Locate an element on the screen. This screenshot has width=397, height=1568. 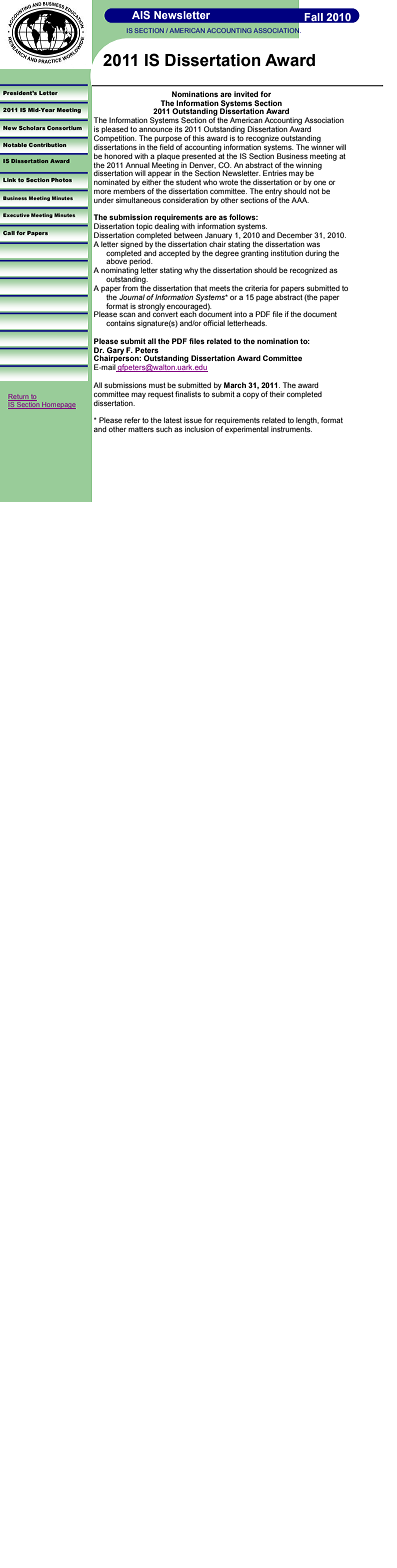
instruments is located at coordinates (291, 428).
